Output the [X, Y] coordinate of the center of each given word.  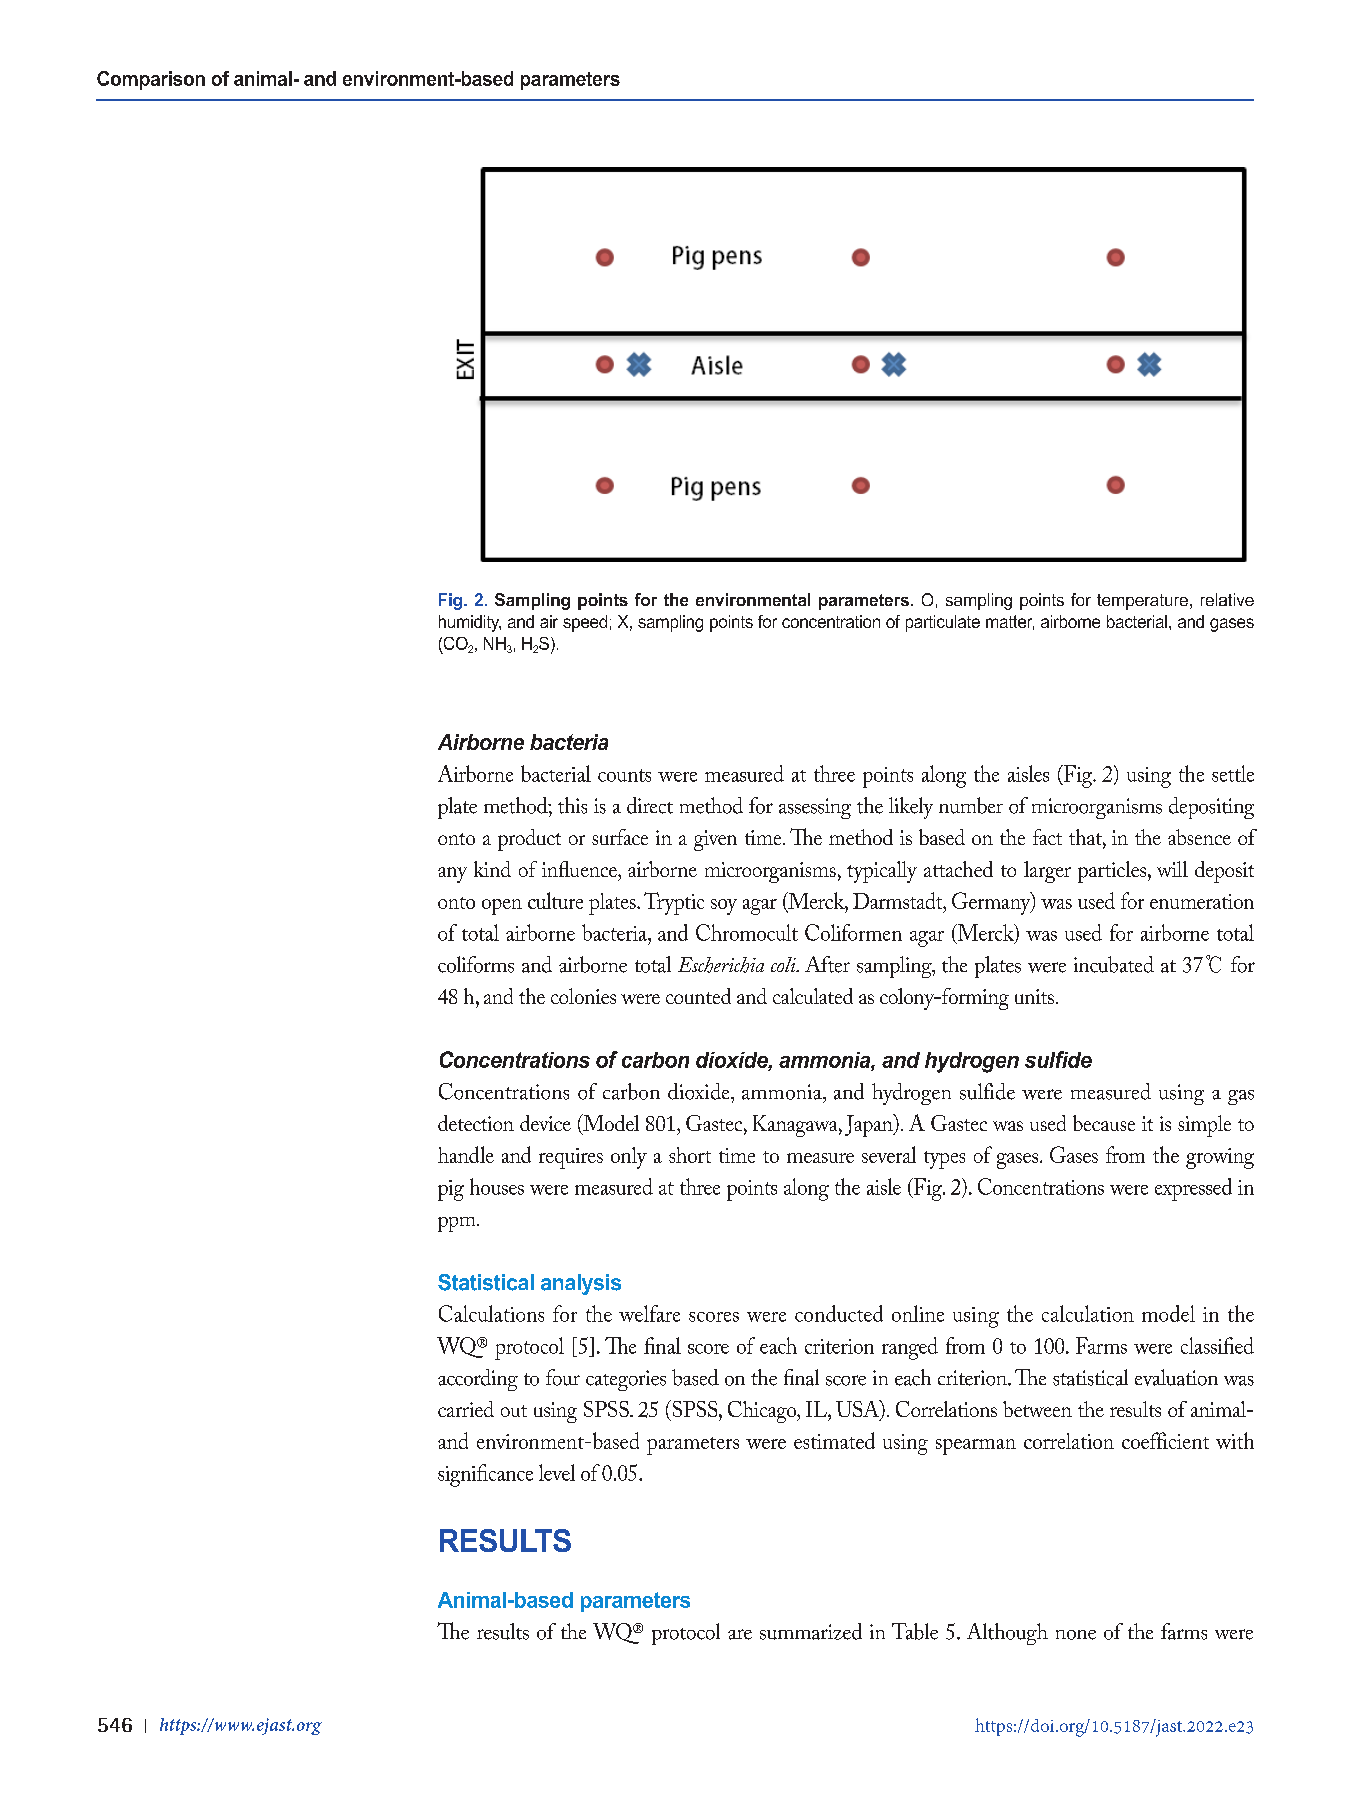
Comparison [151, 80]
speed [585, 623]
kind [492, 869]
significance [485, 1475]
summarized [811, 1631]
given [715, 840]
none [1076, 1635]
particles [1113, 872]
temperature [1142, 602]
